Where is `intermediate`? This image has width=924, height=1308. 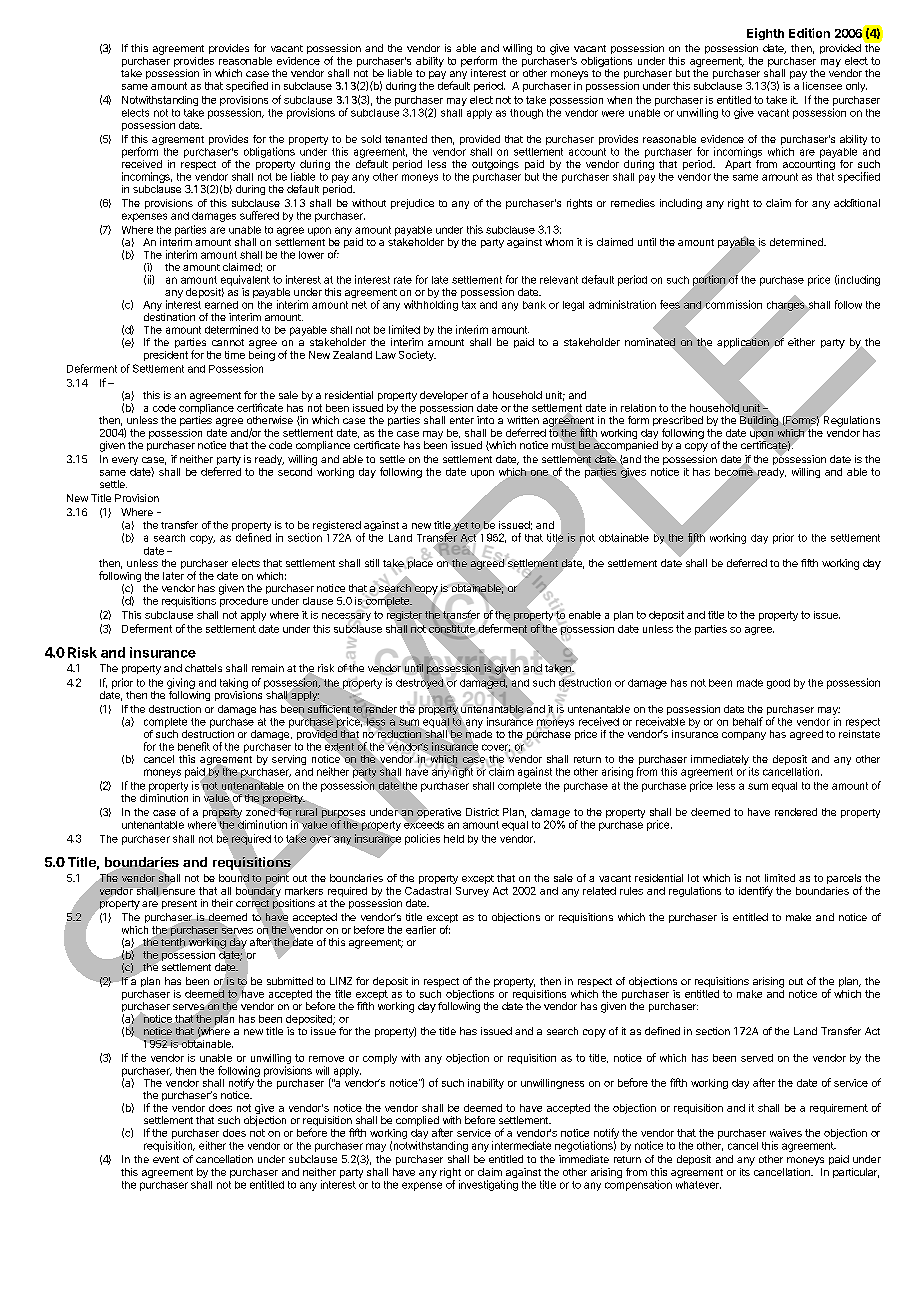
intermediate is located at coordinates (521, 1145).
